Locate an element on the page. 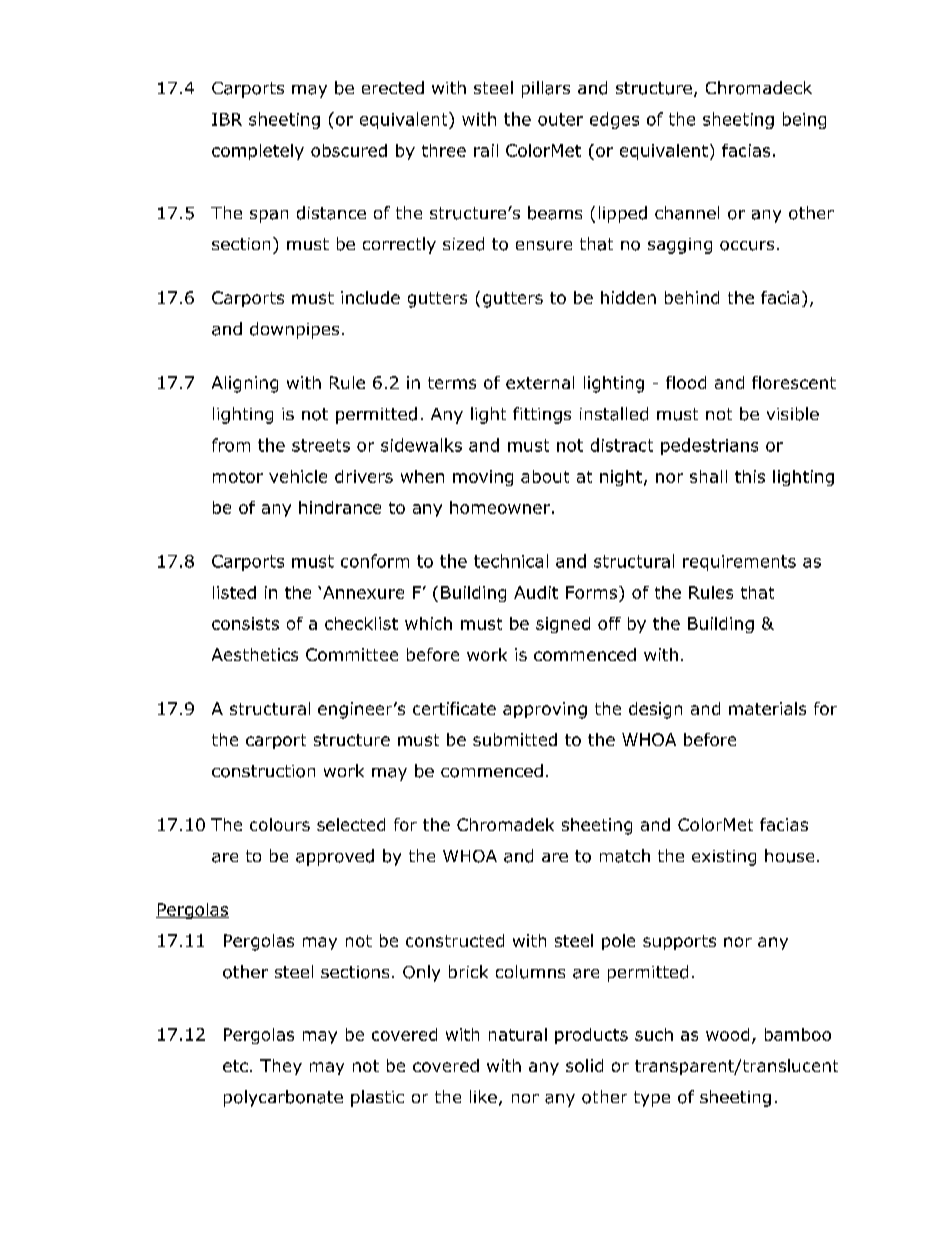  wood is located at coordinates (727, 1034).
